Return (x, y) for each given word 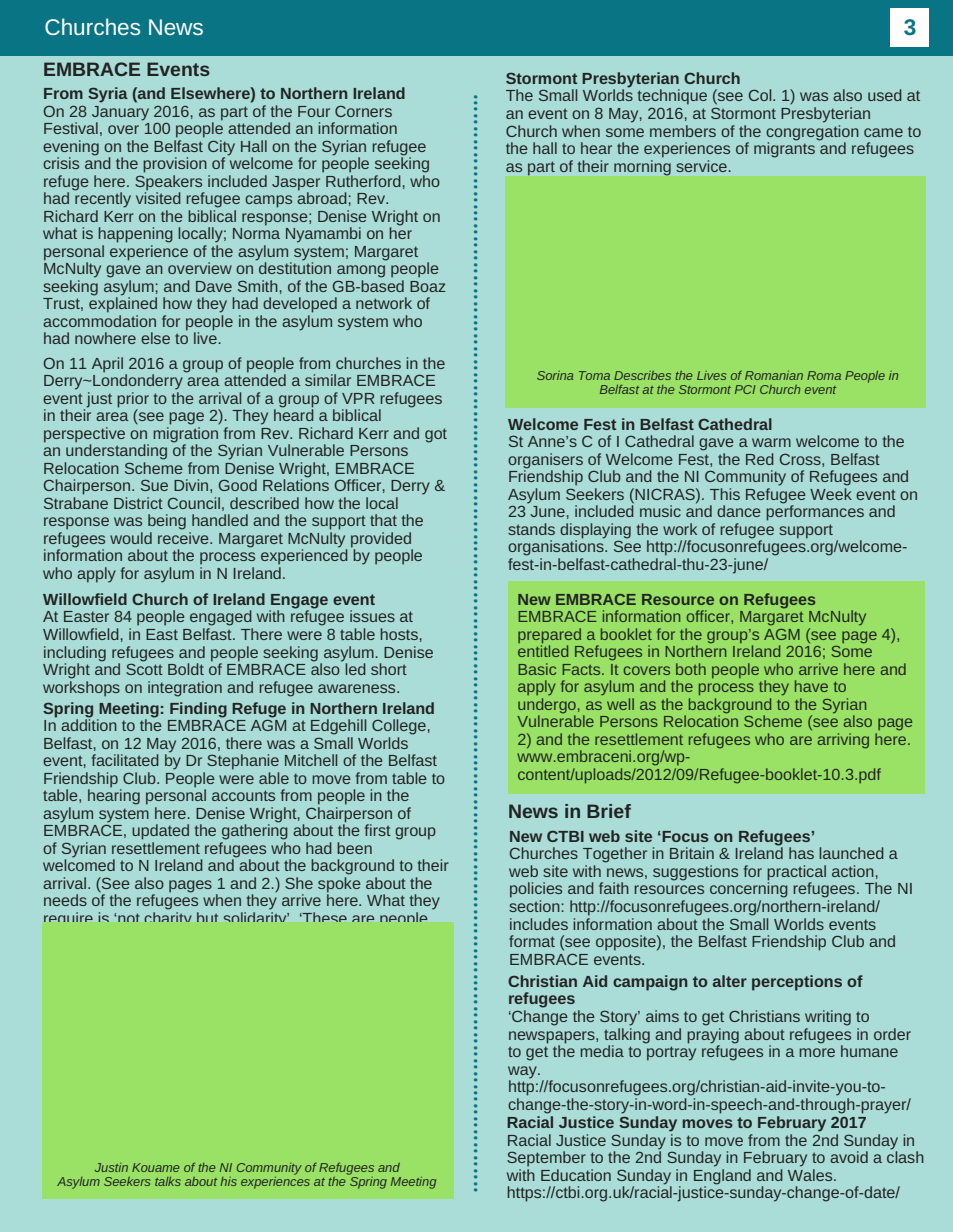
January (120, 113)
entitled (543, 651)
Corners (363, 111)
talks (168, 1181)
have (811, 686)
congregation (812, 131)
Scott (144, 668)
